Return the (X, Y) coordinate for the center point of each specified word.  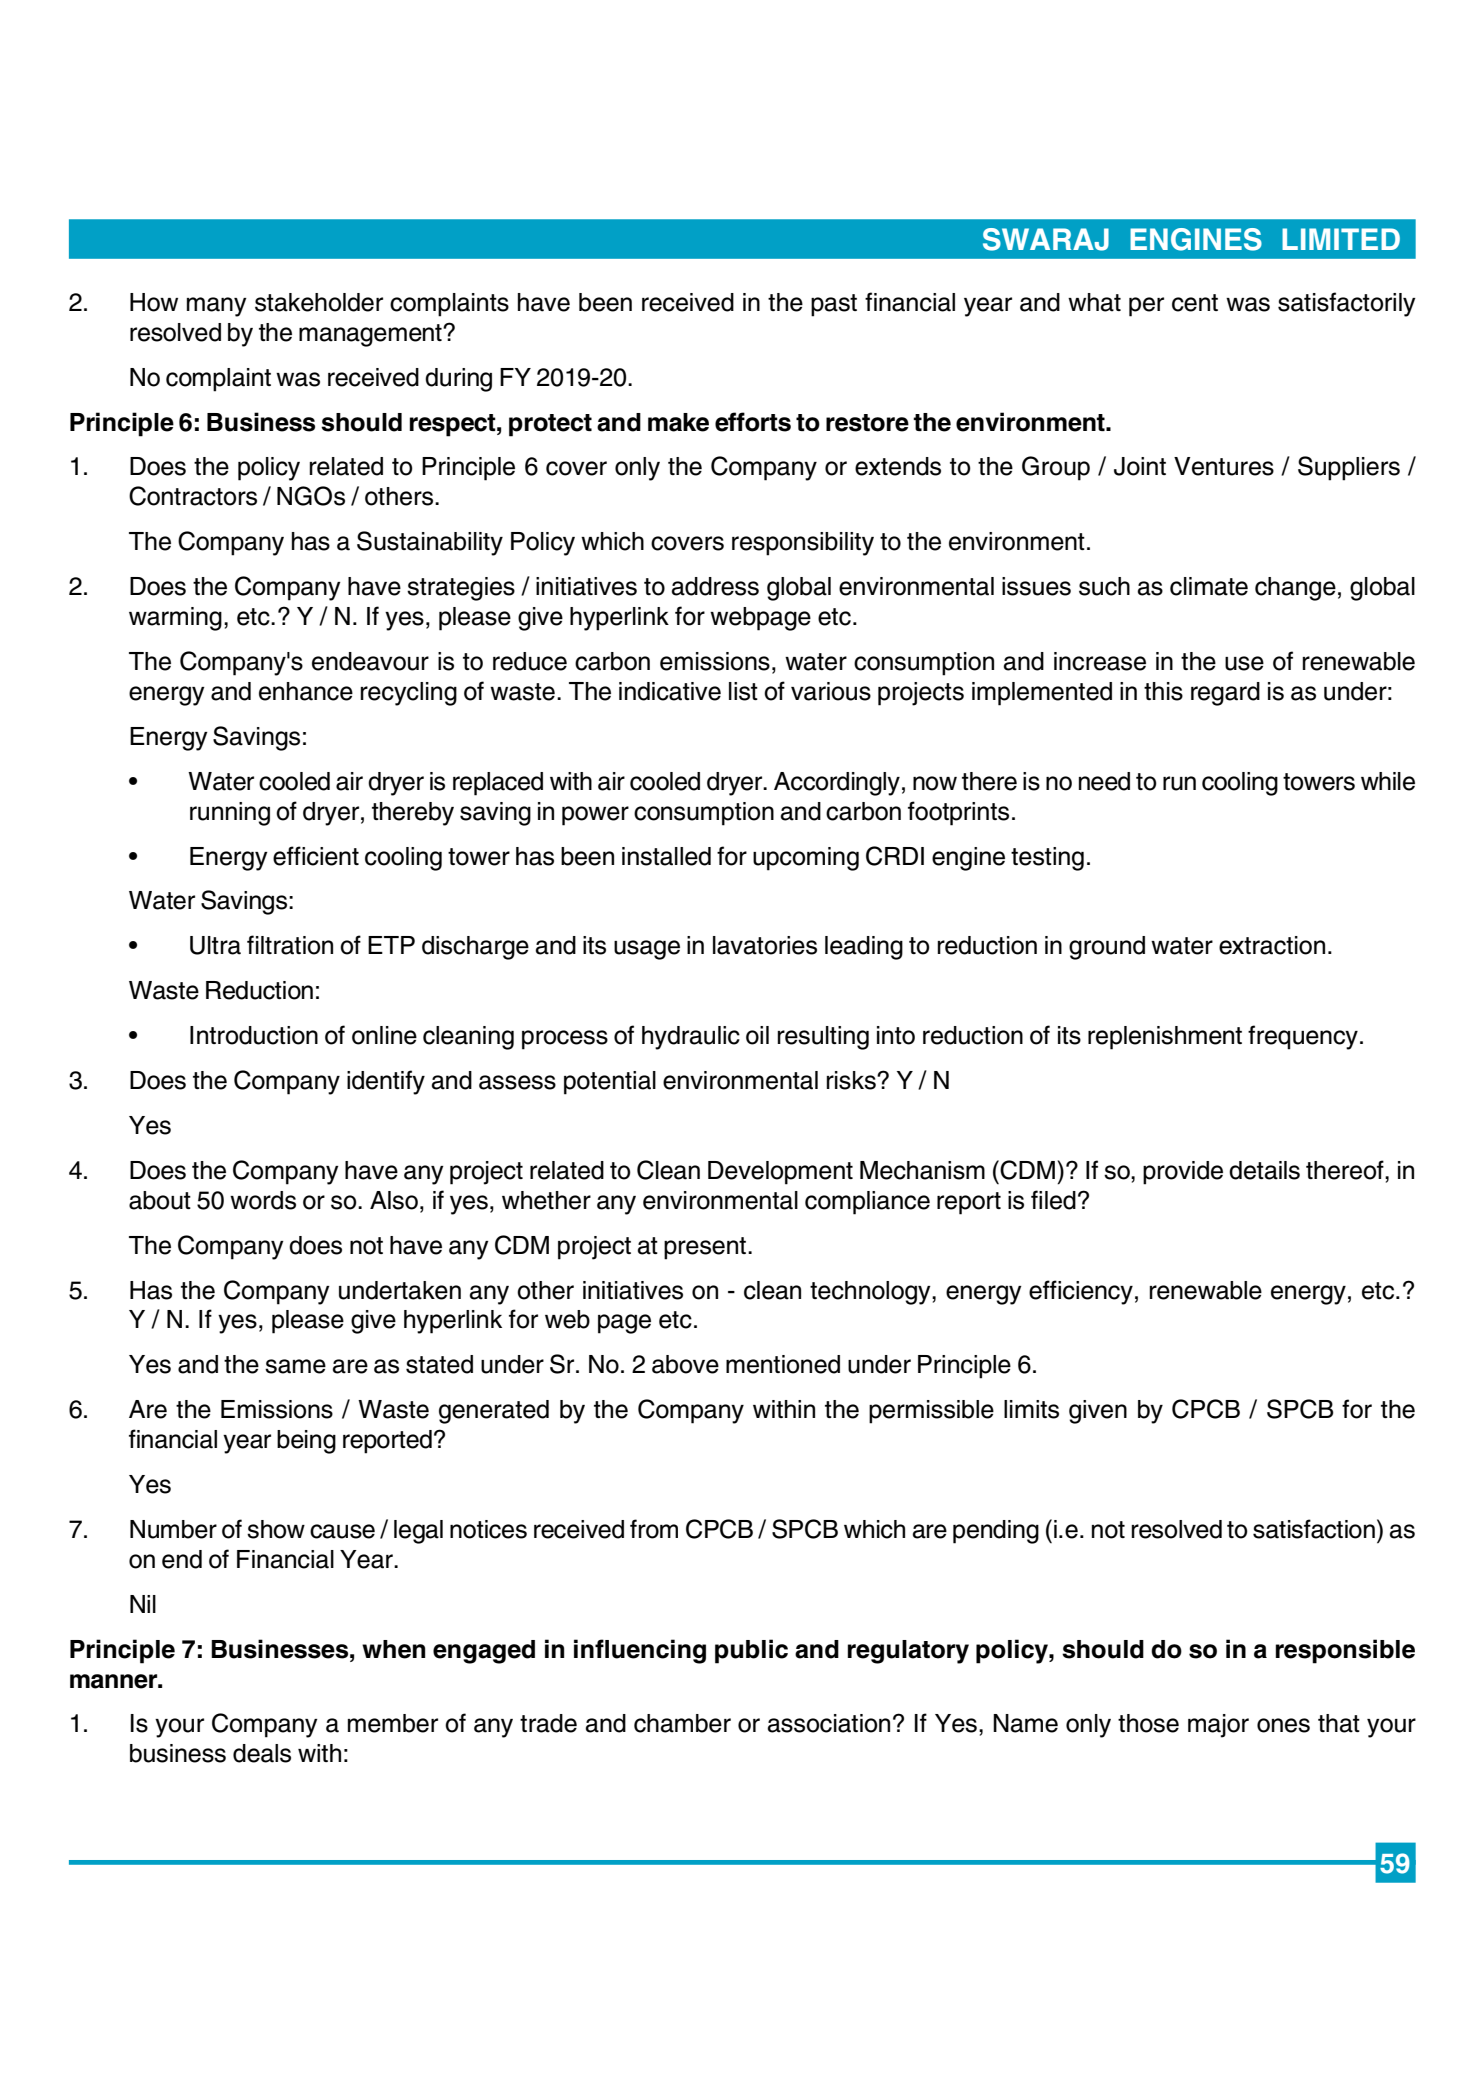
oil (757, 1035)
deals (262, 1753)
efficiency (1081, 1292)
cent (1195, 303)
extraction (1272, 945)
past (834, 305)
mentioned (783, 1364)
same (295, 1366)
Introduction (254, 1035)
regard (1225, 694)
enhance (306, 691)
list (743, 691)
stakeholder (319, 302)
